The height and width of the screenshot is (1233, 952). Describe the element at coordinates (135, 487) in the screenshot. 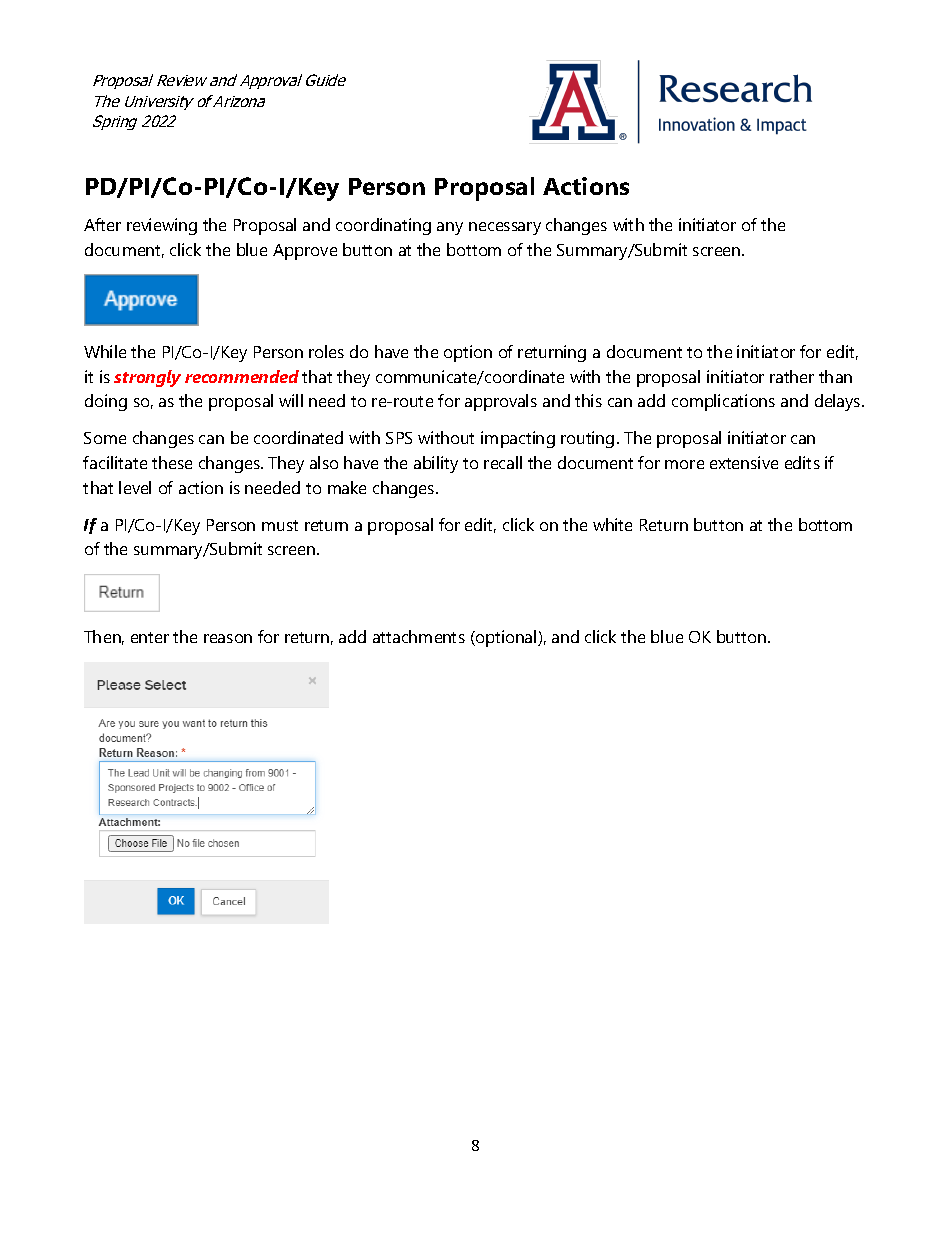

I see `level` at that location.
